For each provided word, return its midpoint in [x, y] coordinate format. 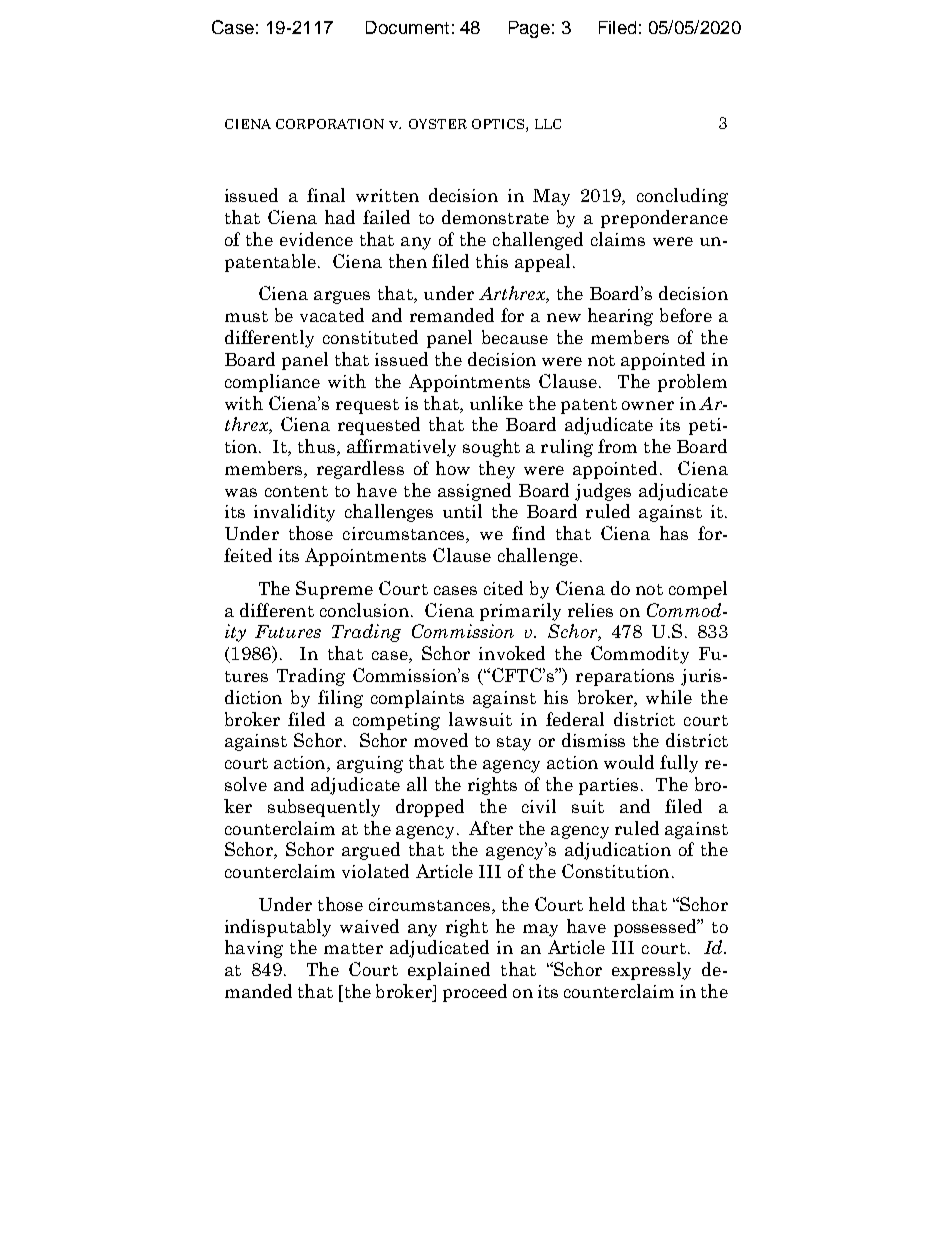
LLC [548, 124]
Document [407, 27]
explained [449, 971]
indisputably [278, 928]
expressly [651, 971]
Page [529, 29]
